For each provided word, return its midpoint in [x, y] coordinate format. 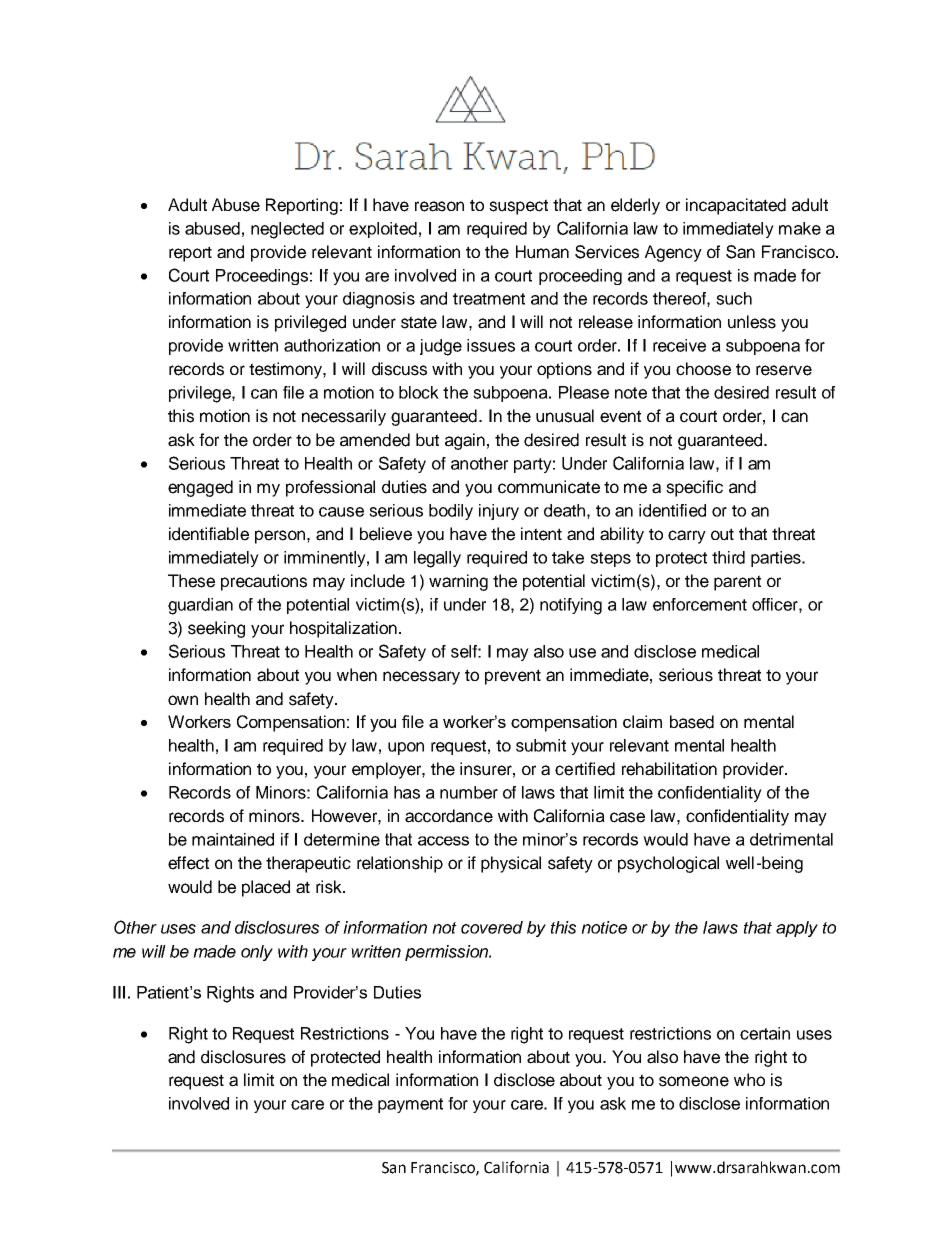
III [119, 992]
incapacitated [736, 206]
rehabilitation [669, 769]
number [469, 792]
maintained [233, 839]
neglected [287, 230]
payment [410, 1105]
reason [439, 206]
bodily [451, 512]
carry [687, 537]
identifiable [209, 534]
